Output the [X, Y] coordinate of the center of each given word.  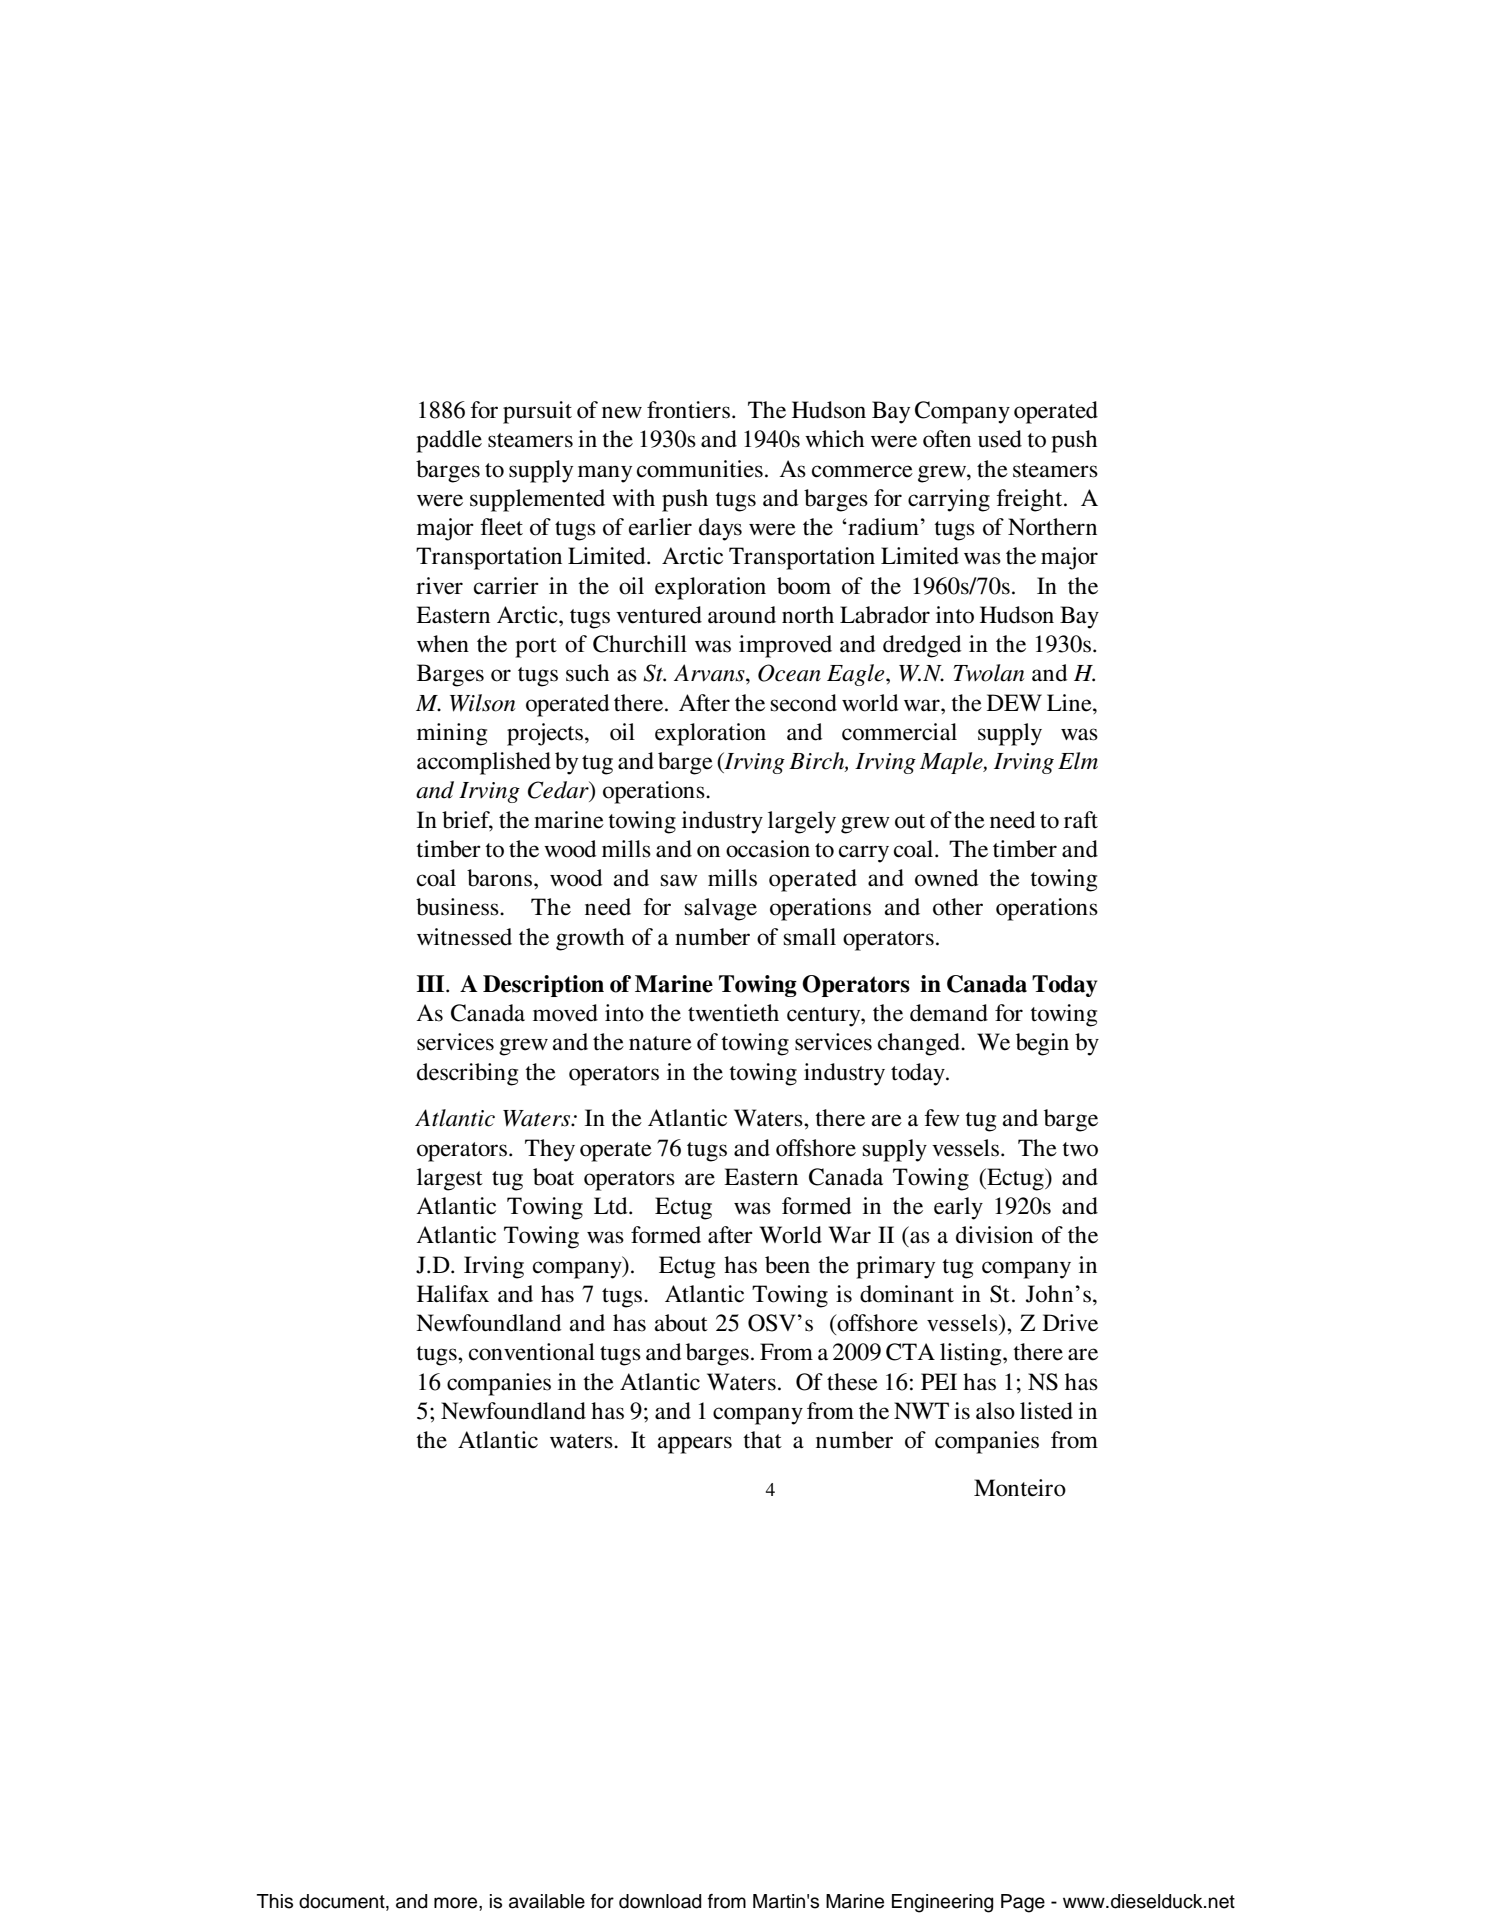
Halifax [453, 1294]
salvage [721, 909]
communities [700, 469]
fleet [502, 527]
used [1000, 439]
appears [694, 1445]
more [457, 1903]
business [458, 907]
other [958, 907]
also [995, 1411]
